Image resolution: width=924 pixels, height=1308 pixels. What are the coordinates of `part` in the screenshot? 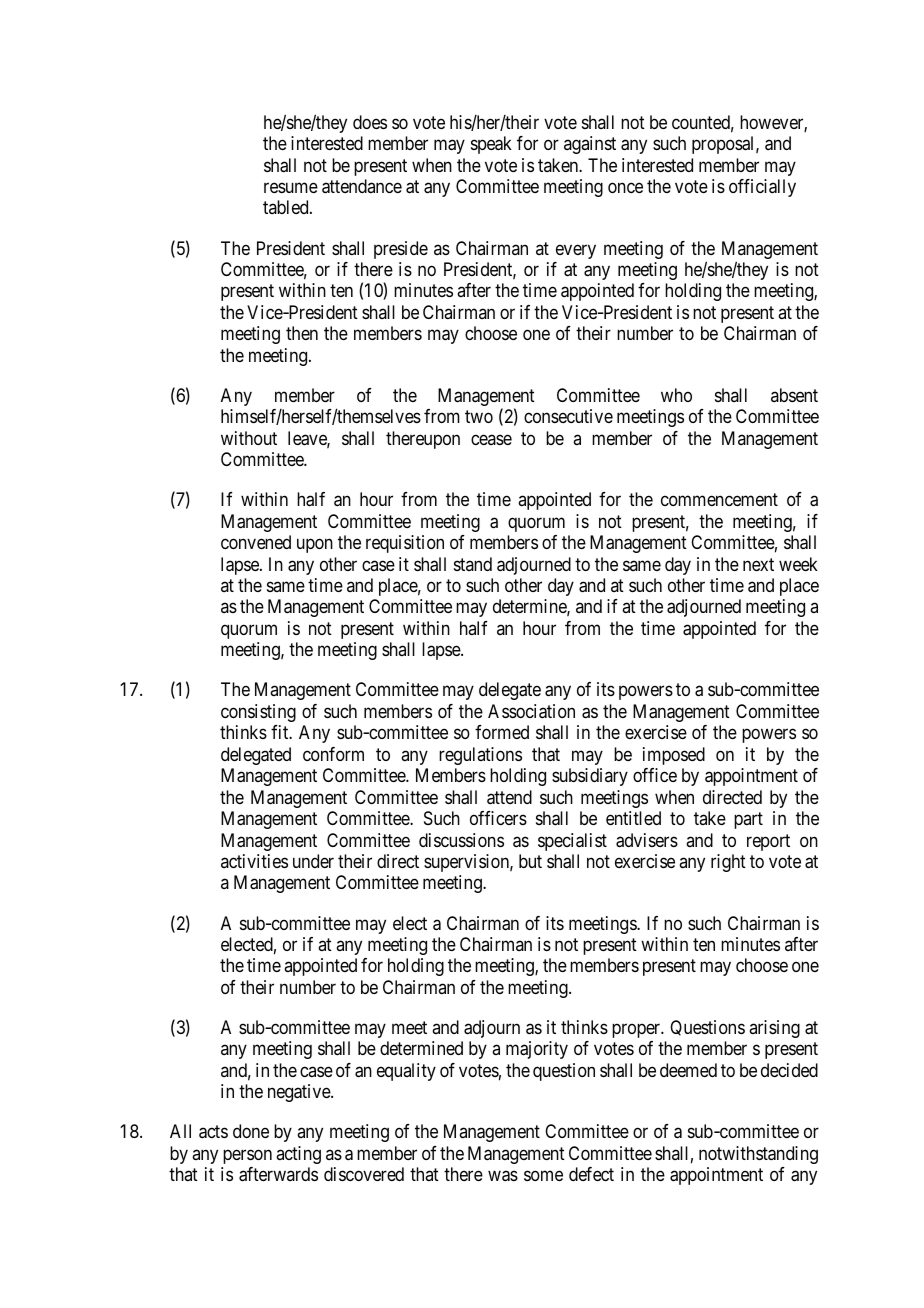 It's located at (748, 820).
